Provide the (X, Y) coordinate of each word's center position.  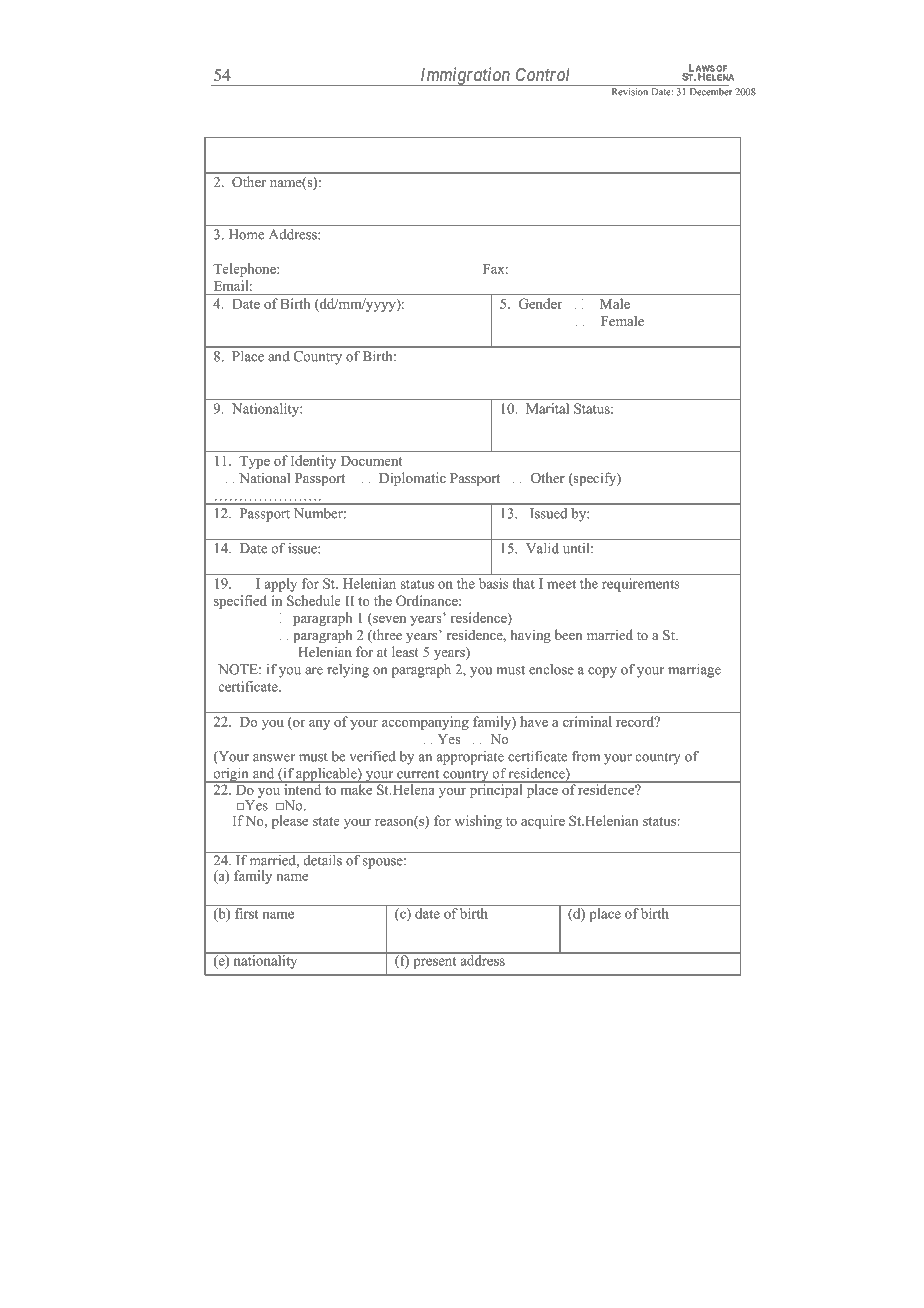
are (314, 671)
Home (246, 234)
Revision (630, 92)
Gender (540, 303)
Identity (313, 462)
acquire (543, 822)
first (246, 913)
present (434, 963)
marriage (694, 671)
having (530, 636)
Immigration (465, 76)
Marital (547, 408)
